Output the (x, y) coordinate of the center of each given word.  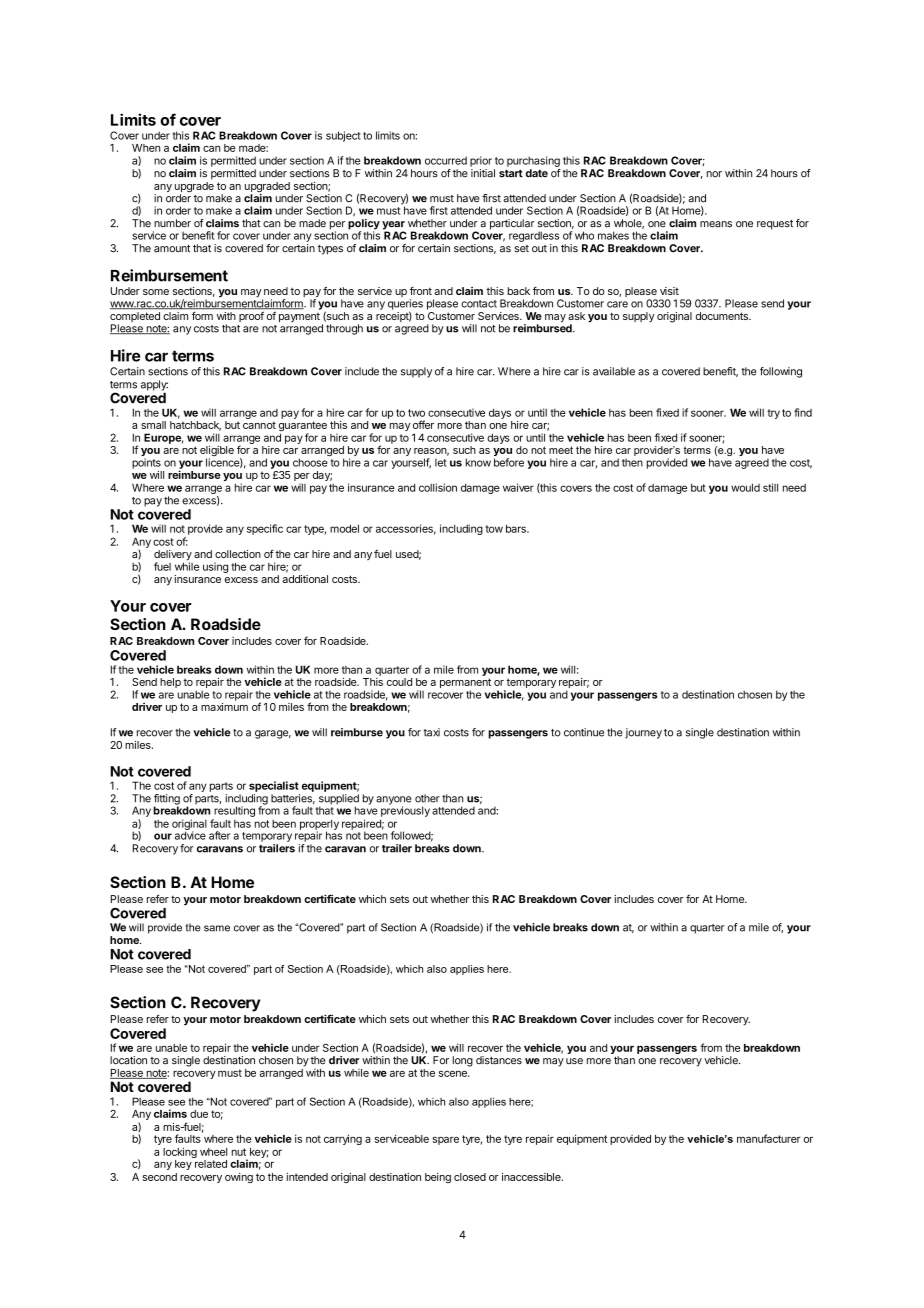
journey (643, 733)
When (146, 148)
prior (481, 161)
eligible (217, 452)
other (427, 798)
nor (714, 174)
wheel (213, 1152)
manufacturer (769, 1138)
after (219, 835)
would (745, 487)
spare (445, 1140)
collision (438, 487)
